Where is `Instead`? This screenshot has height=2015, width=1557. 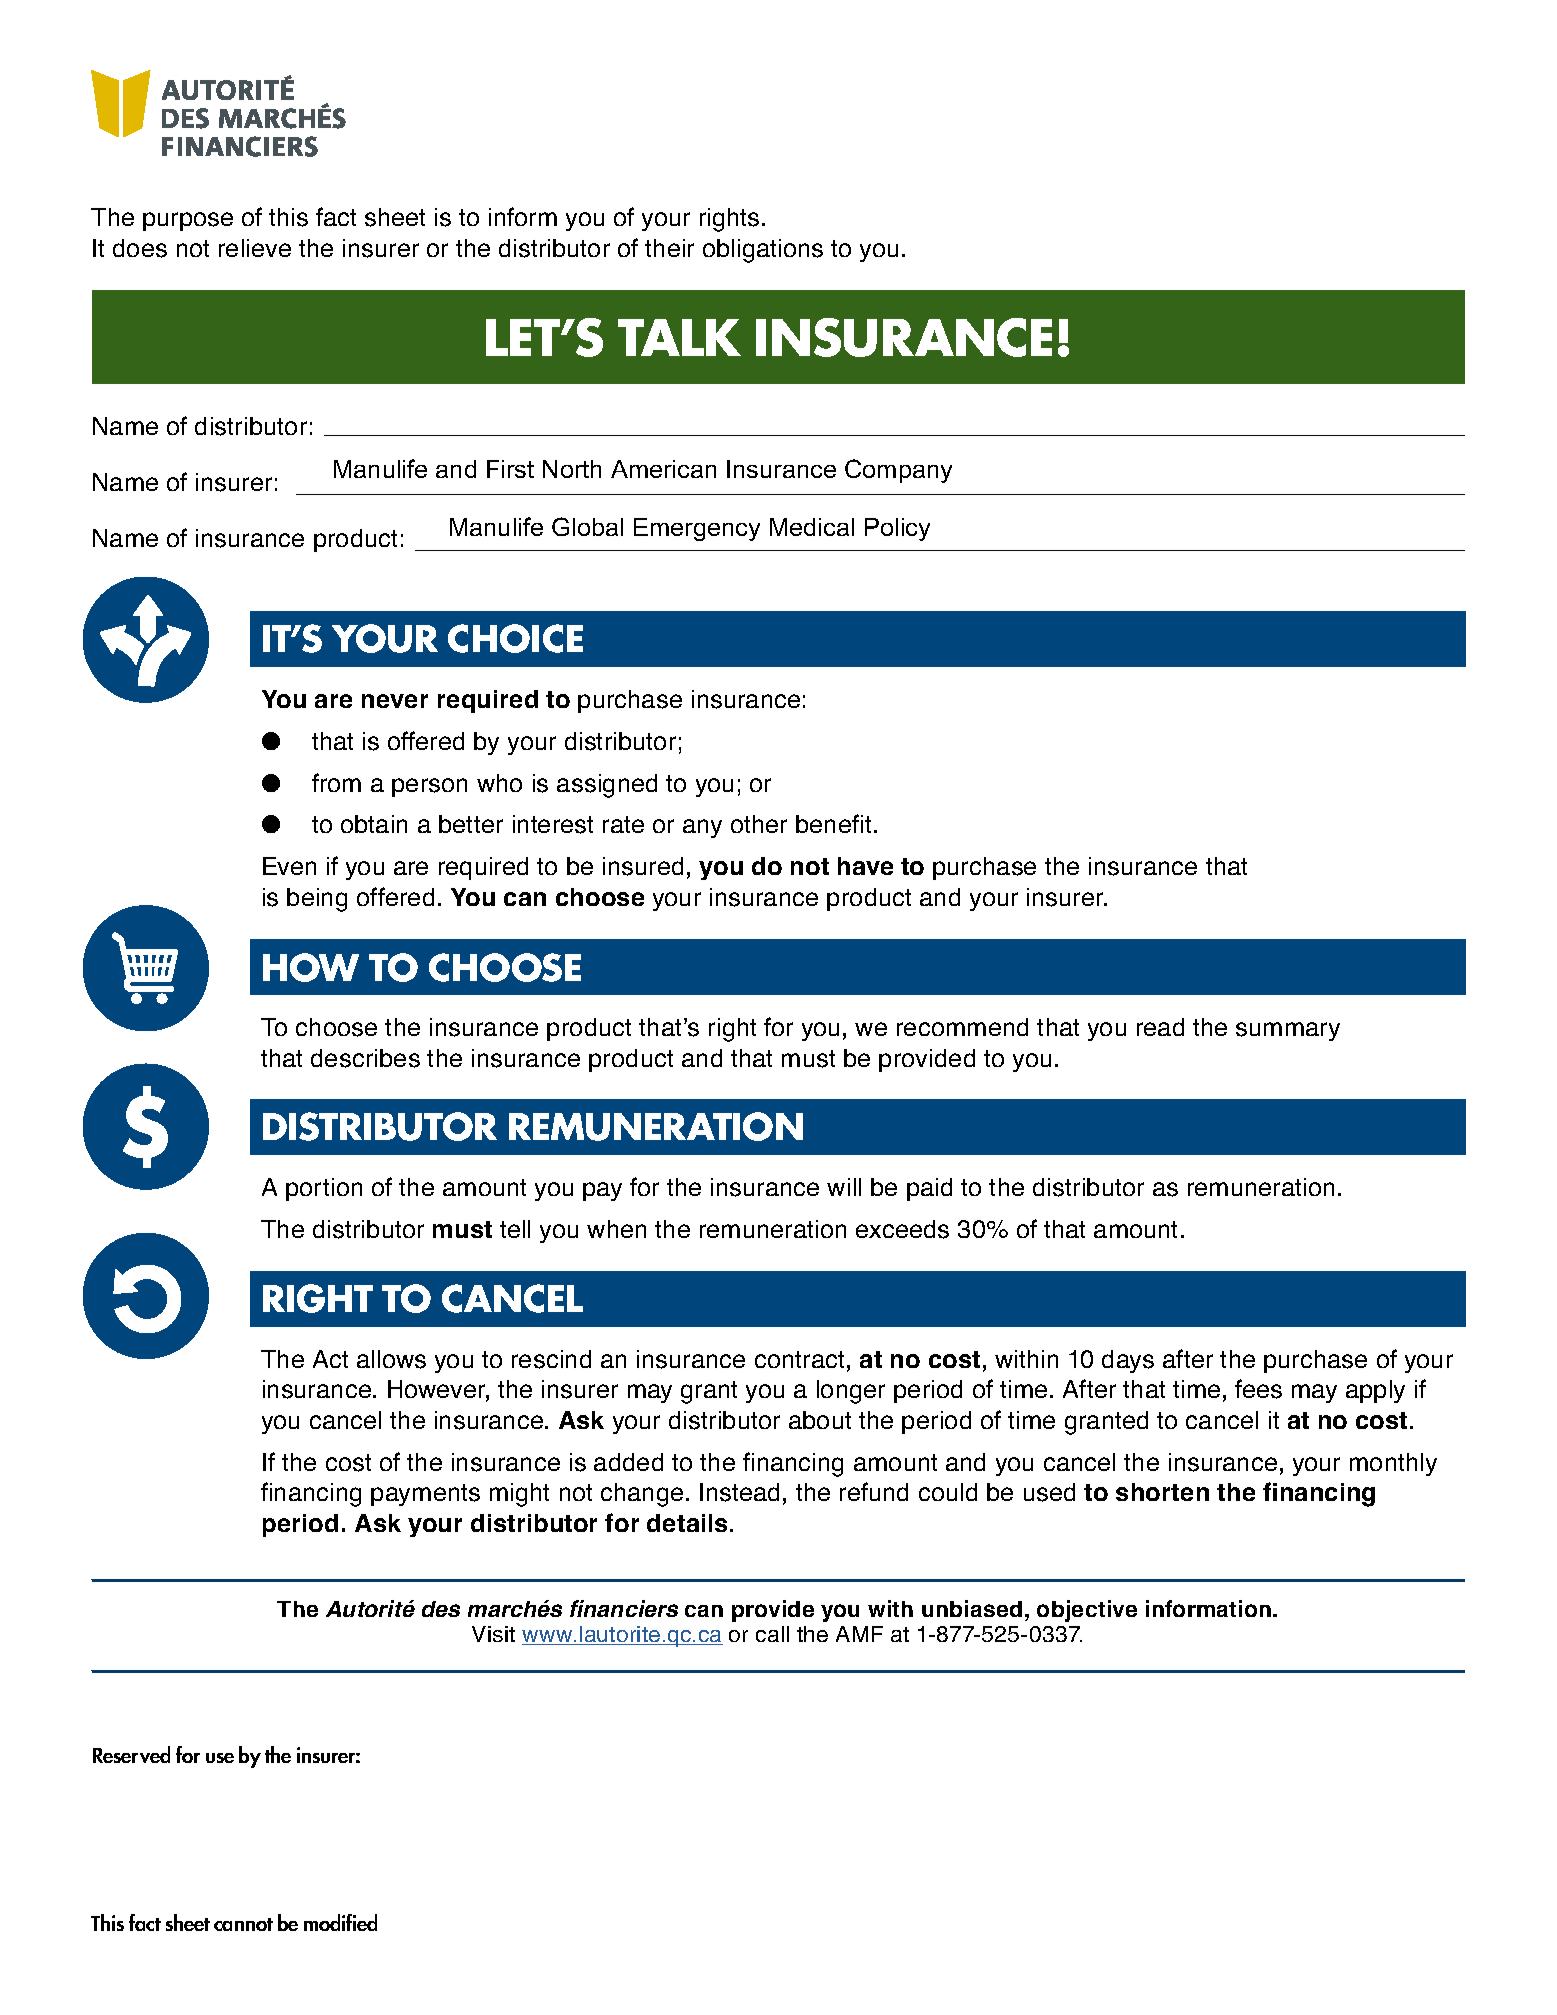
Instead is located at coordinates (739, 1492).
